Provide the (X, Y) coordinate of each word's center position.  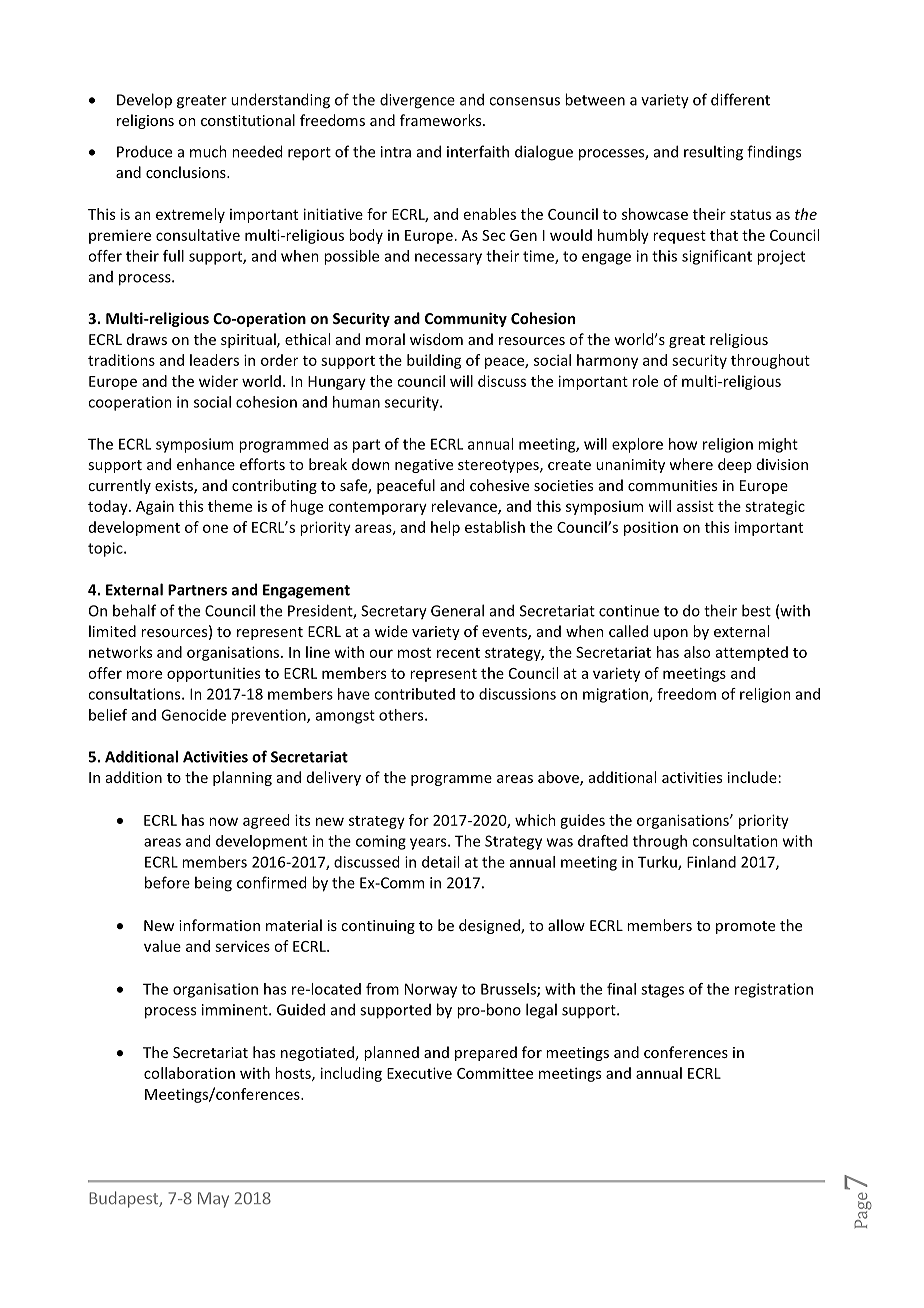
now (223, 821)
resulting (713, 153)
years (429, 844)
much (208, 151)
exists (175, 487)
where (691, 464)
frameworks (442, 120)
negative (424, 466)
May (213, 1200)
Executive (419, 1073)
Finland (711, 862)
